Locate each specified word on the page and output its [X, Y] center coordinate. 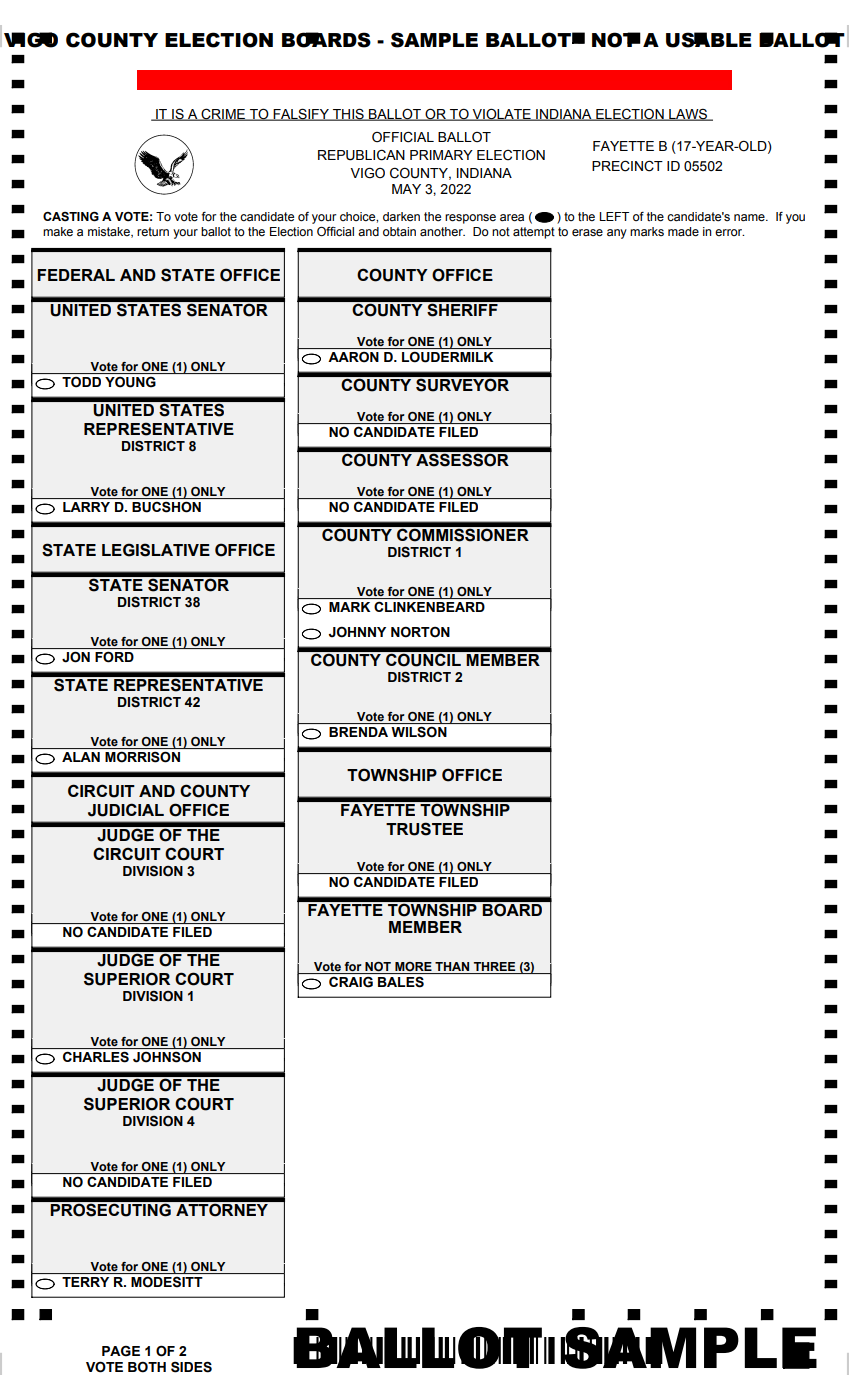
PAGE [121, 1351]
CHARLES [96, 1057]
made [683, 232]
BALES [401, 982]
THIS [348, 114]
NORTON [420, 632]
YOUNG [130, 382]
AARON [353, 357]
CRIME [223, 114]
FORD [114, 657]
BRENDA [358, 732]
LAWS [688, 115]
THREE [494, 968]
